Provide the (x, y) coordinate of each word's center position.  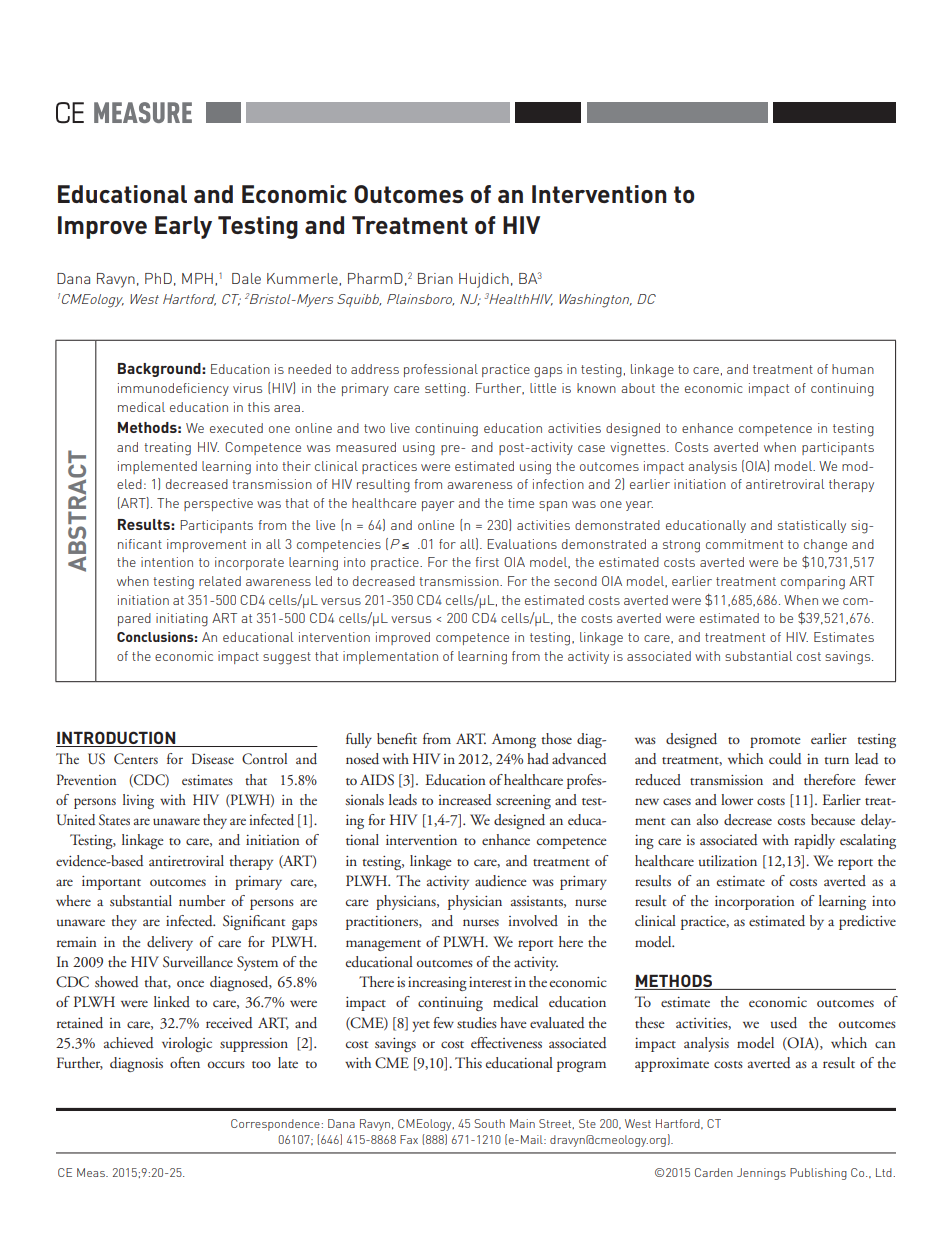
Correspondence (275, 1125)
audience (501, 881)
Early (183, 227)
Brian (435, 278)
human (853, 369)
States (114, 820)
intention (167, 562)
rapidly (814, 841)
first (487, 562)
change (825, 546)
